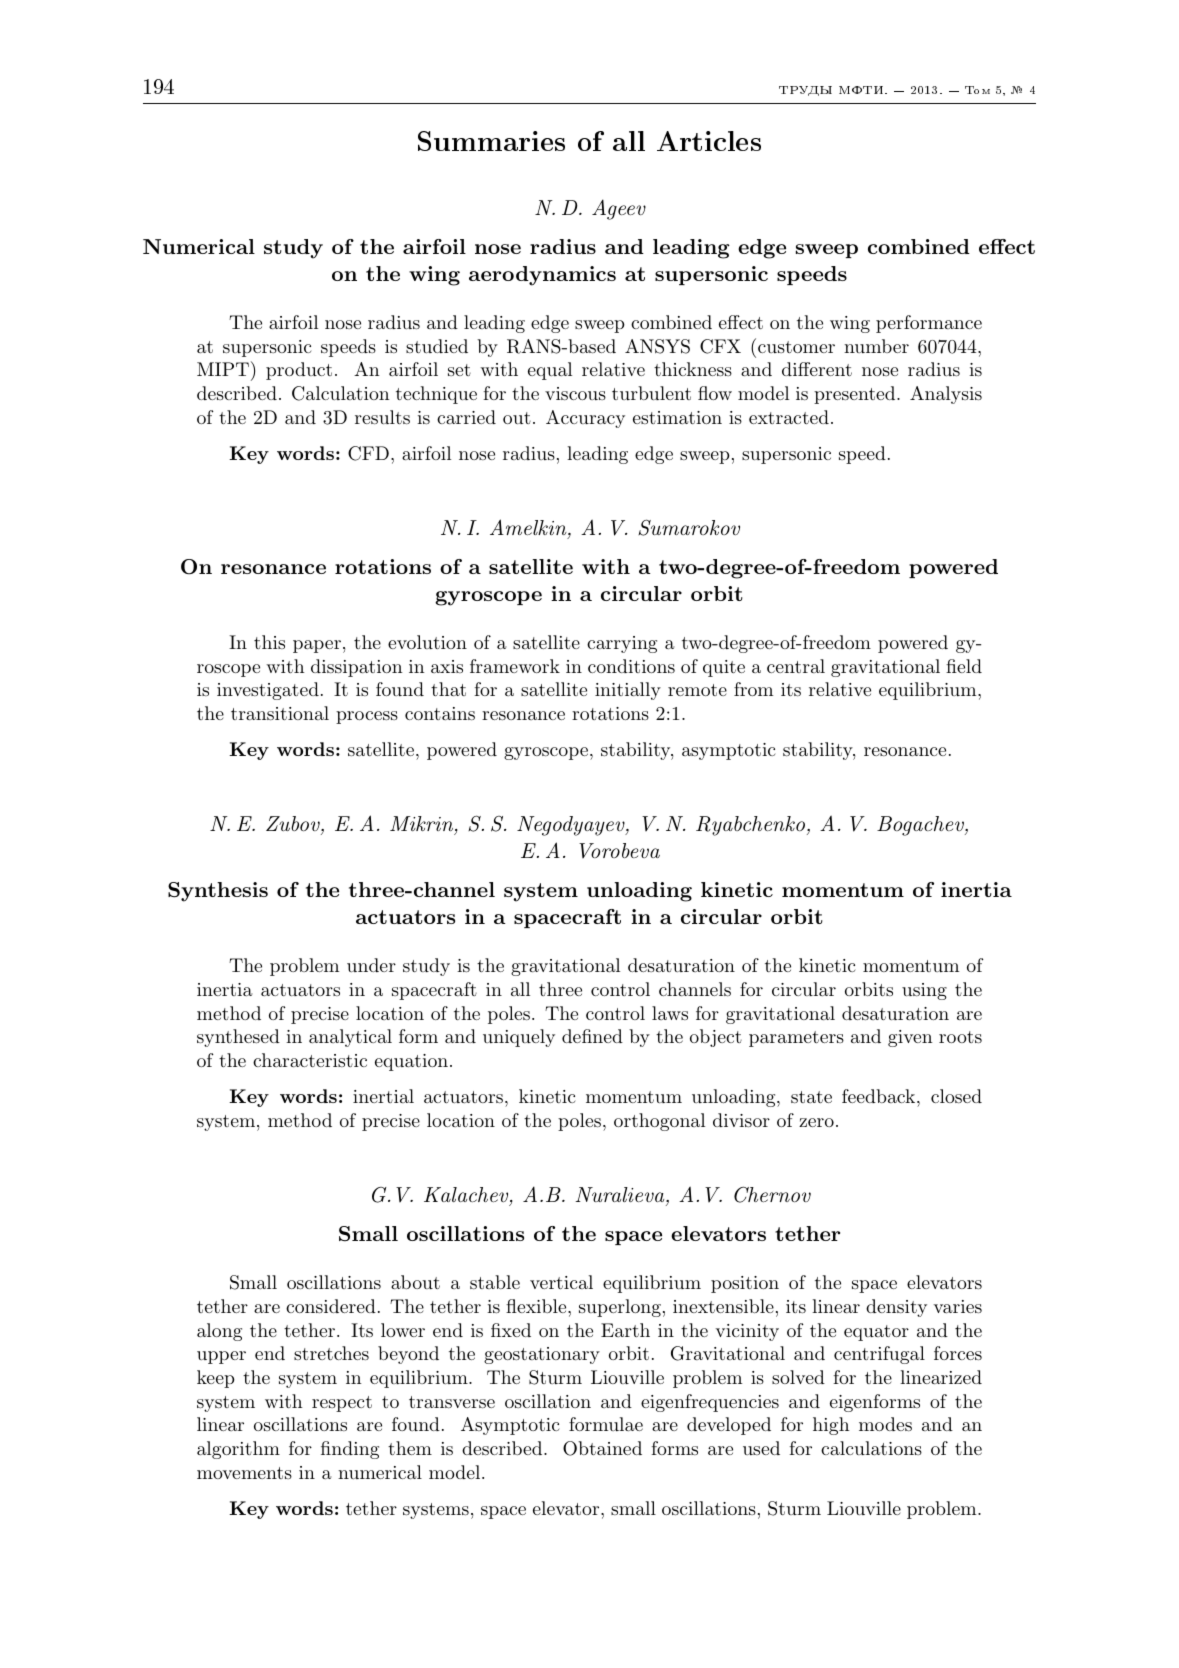  I want to click on Obtained, so click(602, 1448).
